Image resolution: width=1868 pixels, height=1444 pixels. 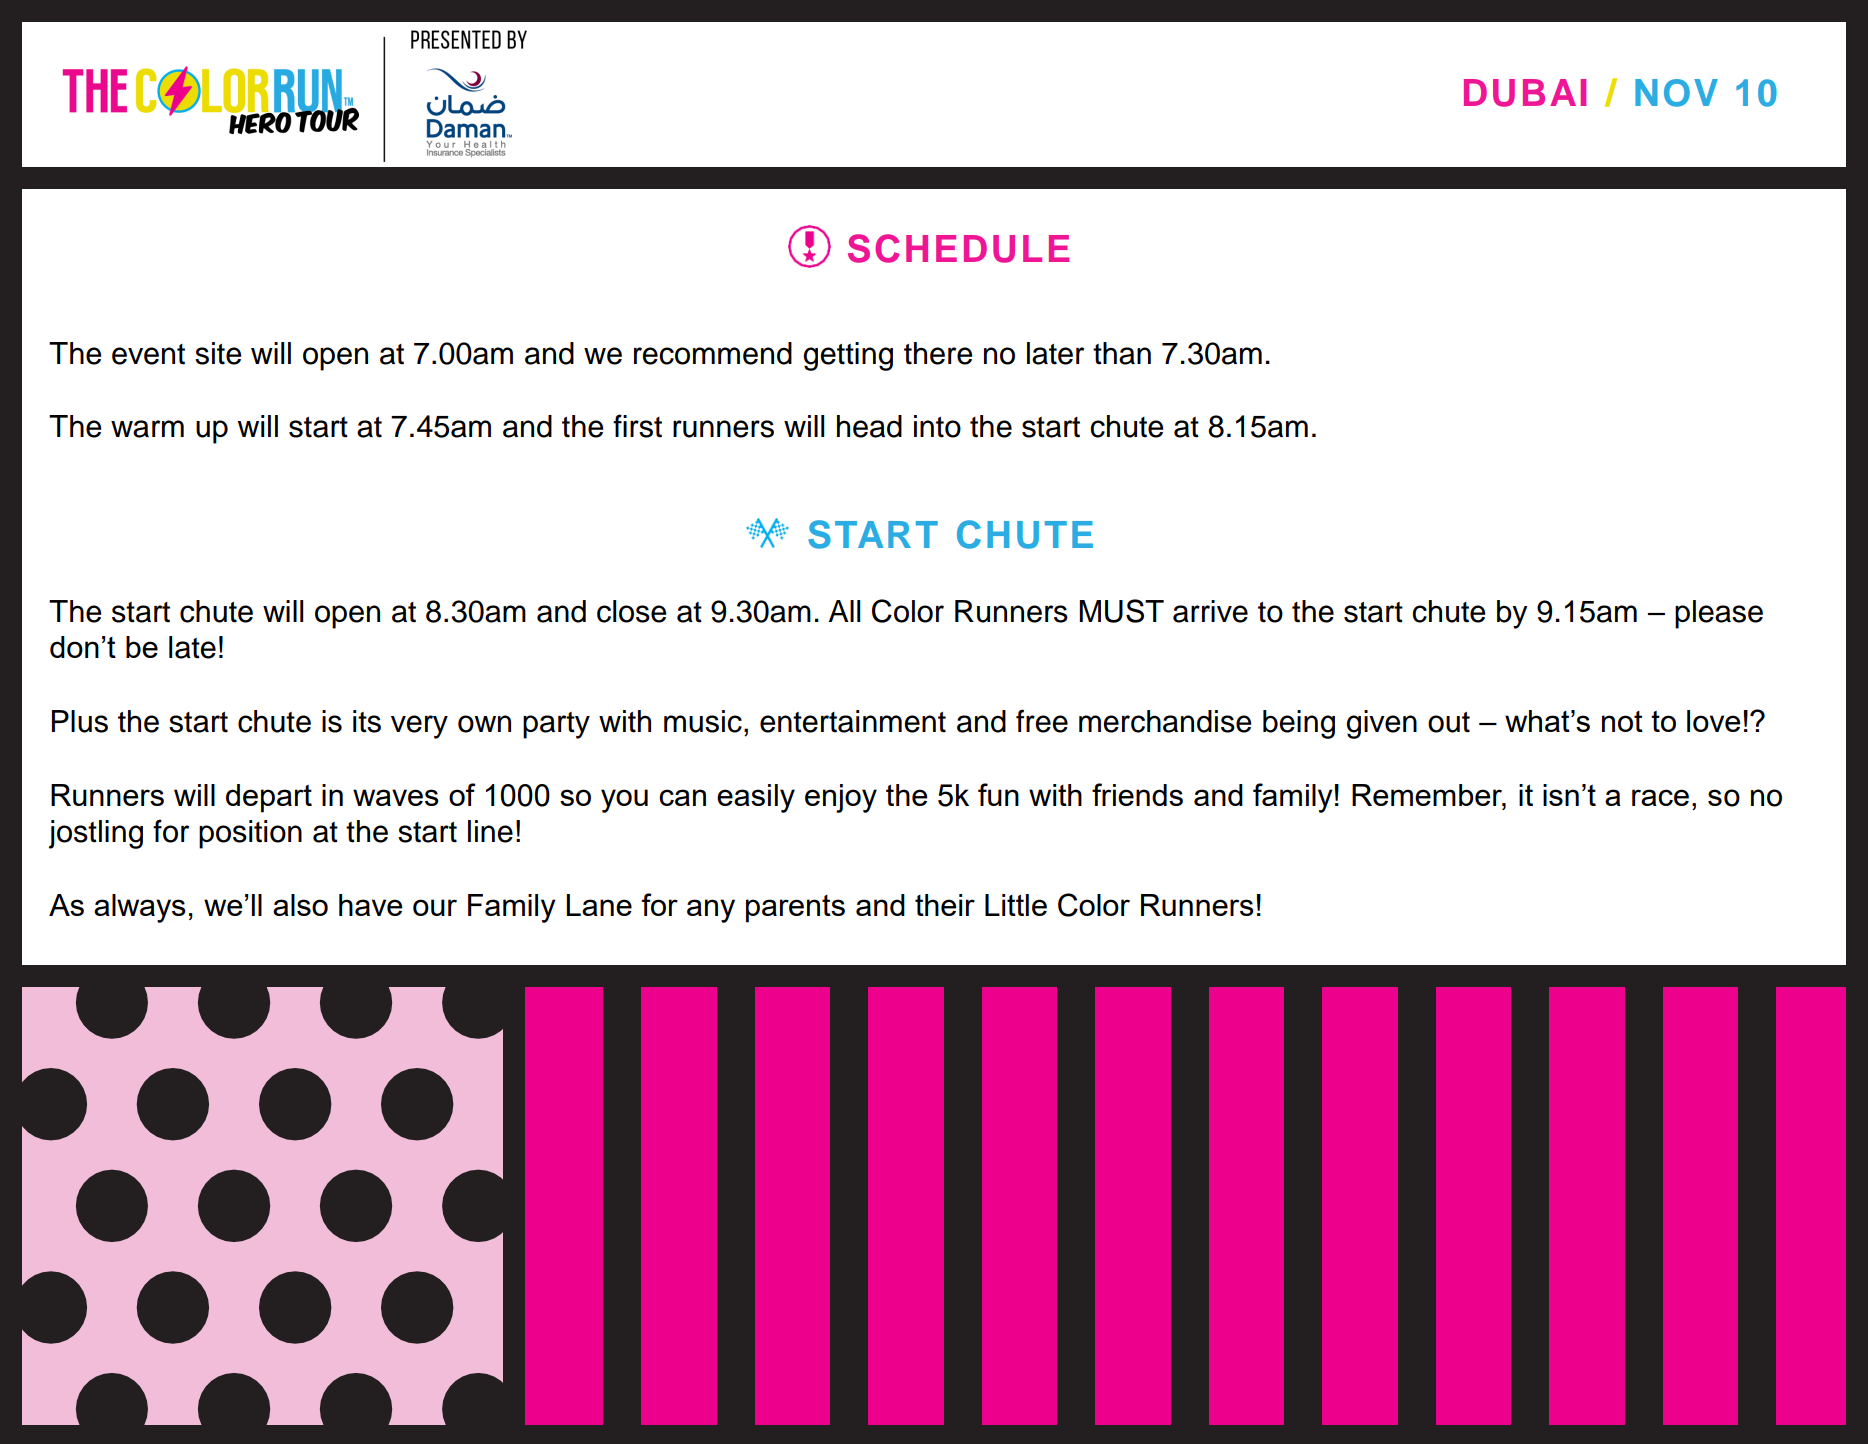 I want to click on also, so click(x=300, y=905).
